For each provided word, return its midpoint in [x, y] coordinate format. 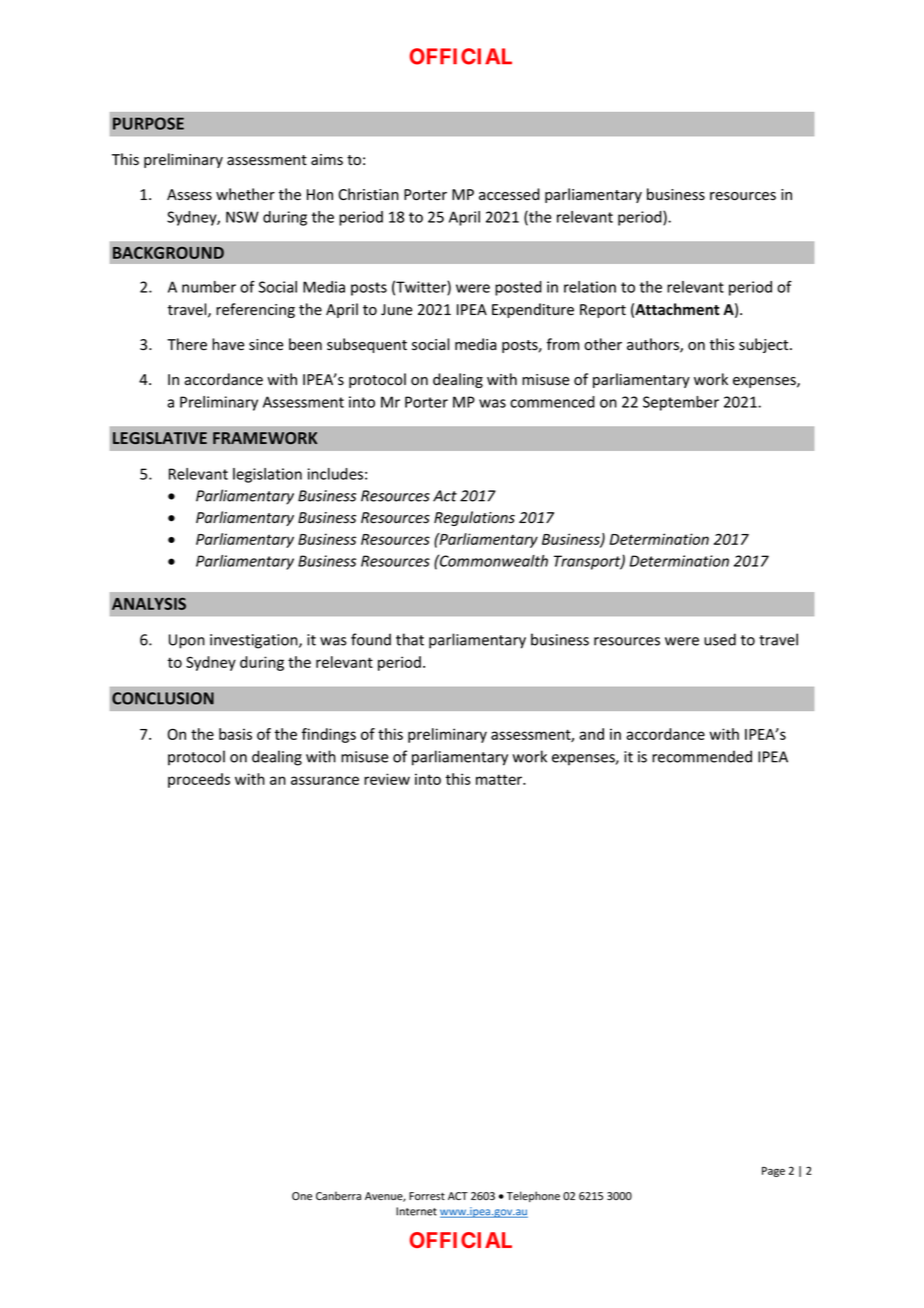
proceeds [199, 780]
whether [245, 194]
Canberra [338, 1196]
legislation [267, 475]
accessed [509, 194]
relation [590, 287]
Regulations [474, 518]
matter [500, 779]
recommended [702, 756]
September [681, 403]
